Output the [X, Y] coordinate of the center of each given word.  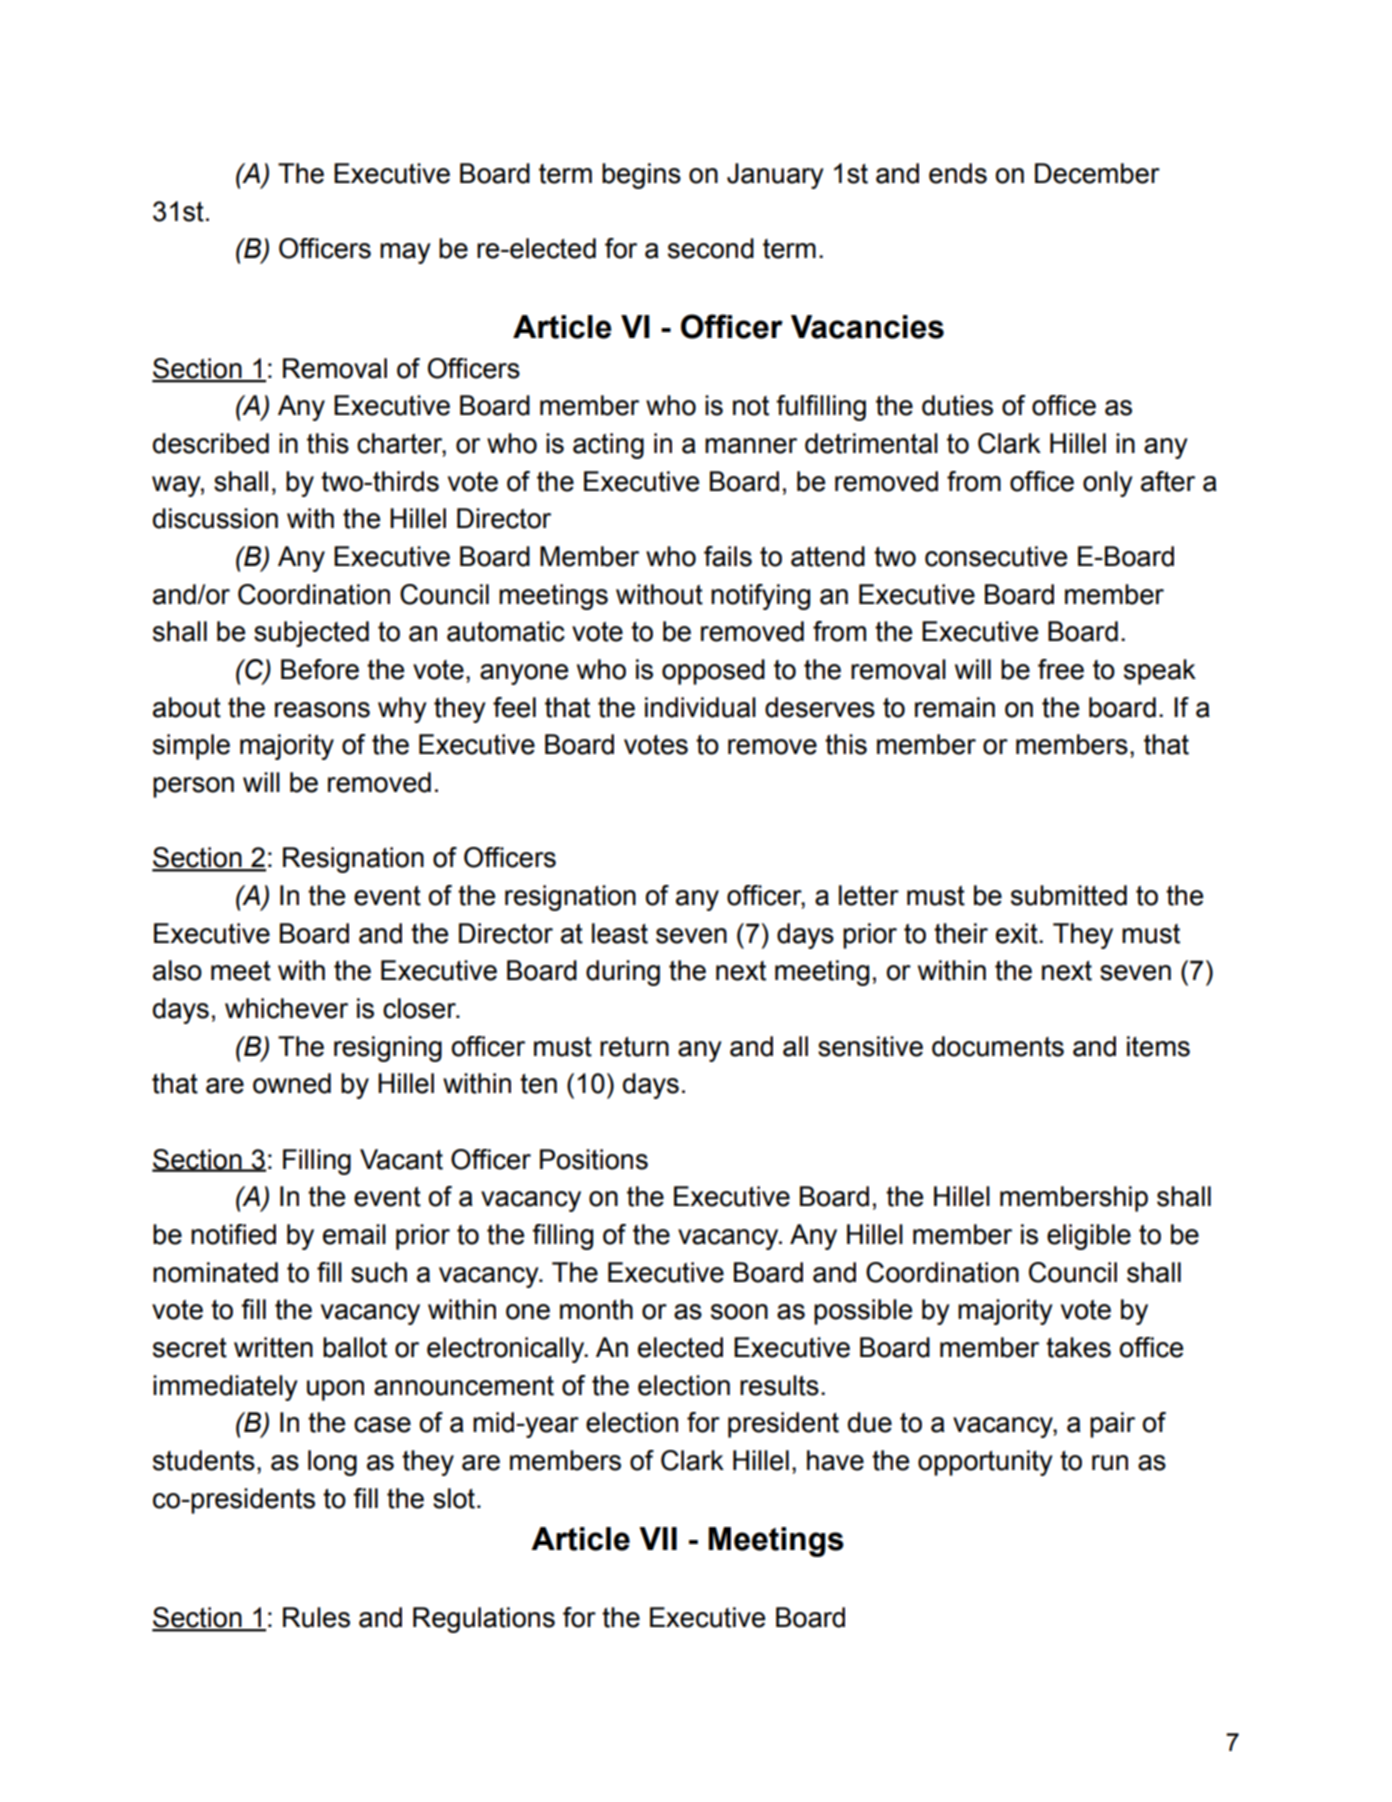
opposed [713, 672]
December [1097, 173]
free [1061, 669]
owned [292, 1083]
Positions [594, 1159]
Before [320, 669]
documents [998, 1046]
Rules [316, 1617]
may [405, 253]
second [711, 248]
